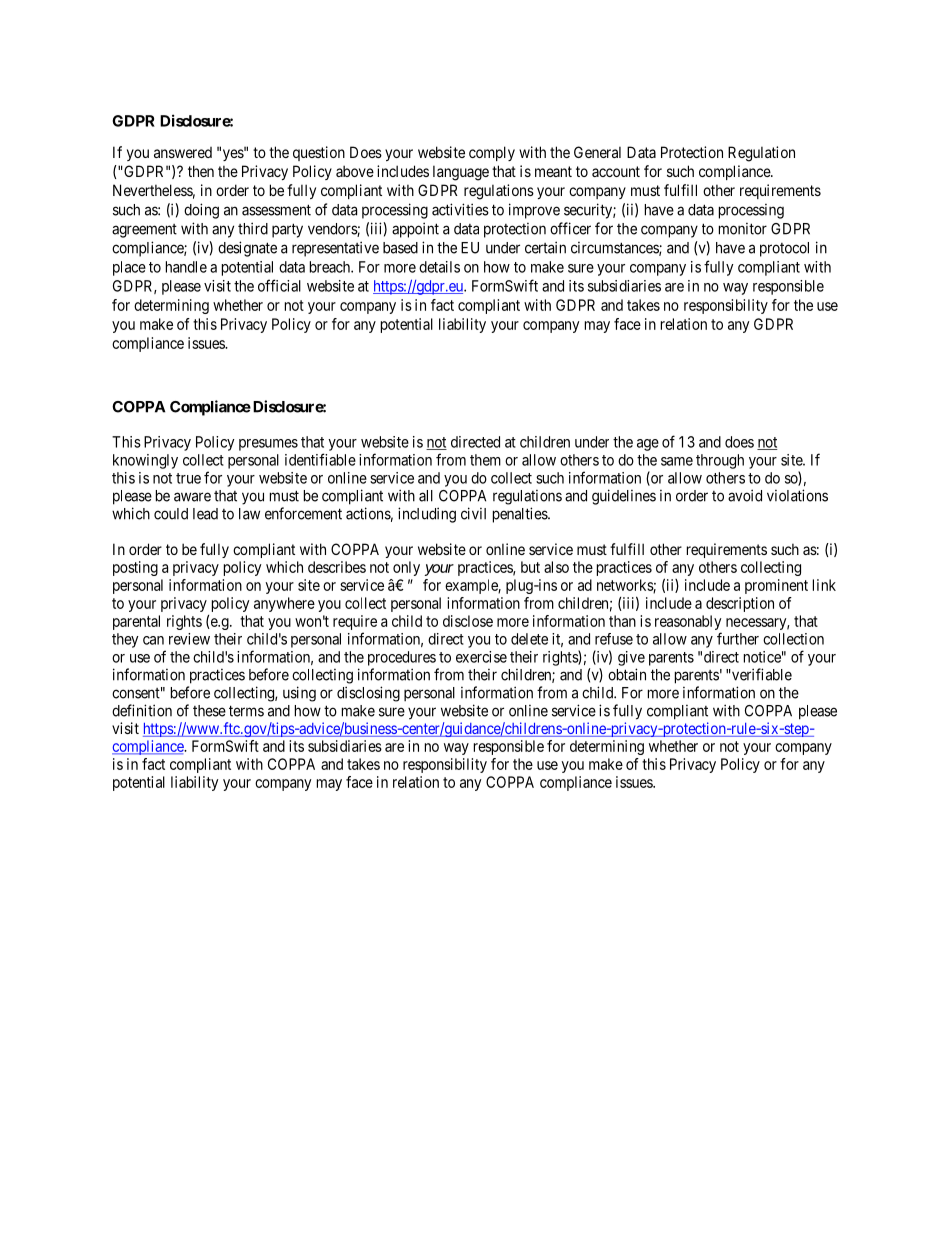 The width and height of the screenshot is (952, 1233). I want to click on protocol, so click(784, 249).
